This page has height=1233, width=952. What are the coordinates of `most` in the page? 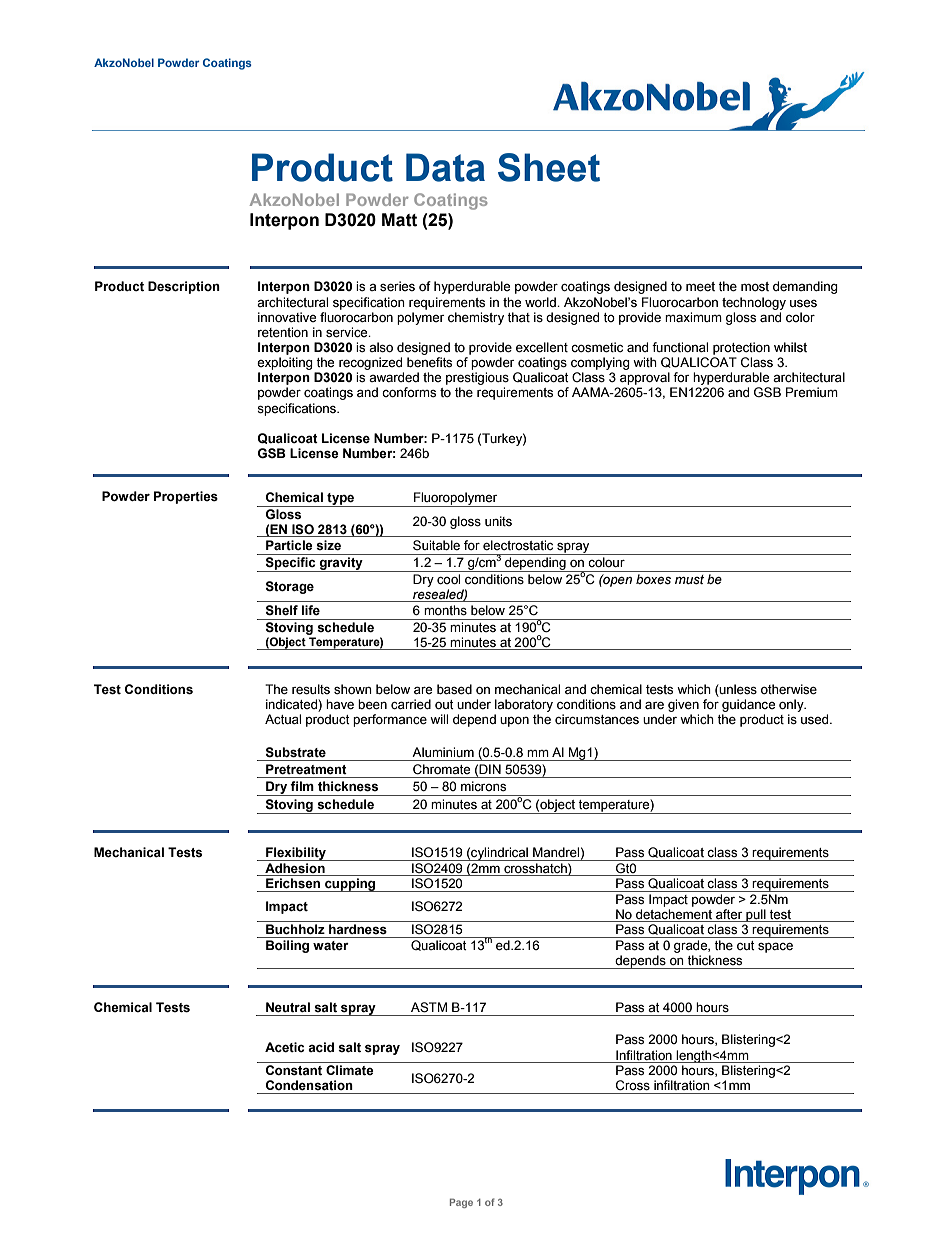 It's located at (755, 286).
